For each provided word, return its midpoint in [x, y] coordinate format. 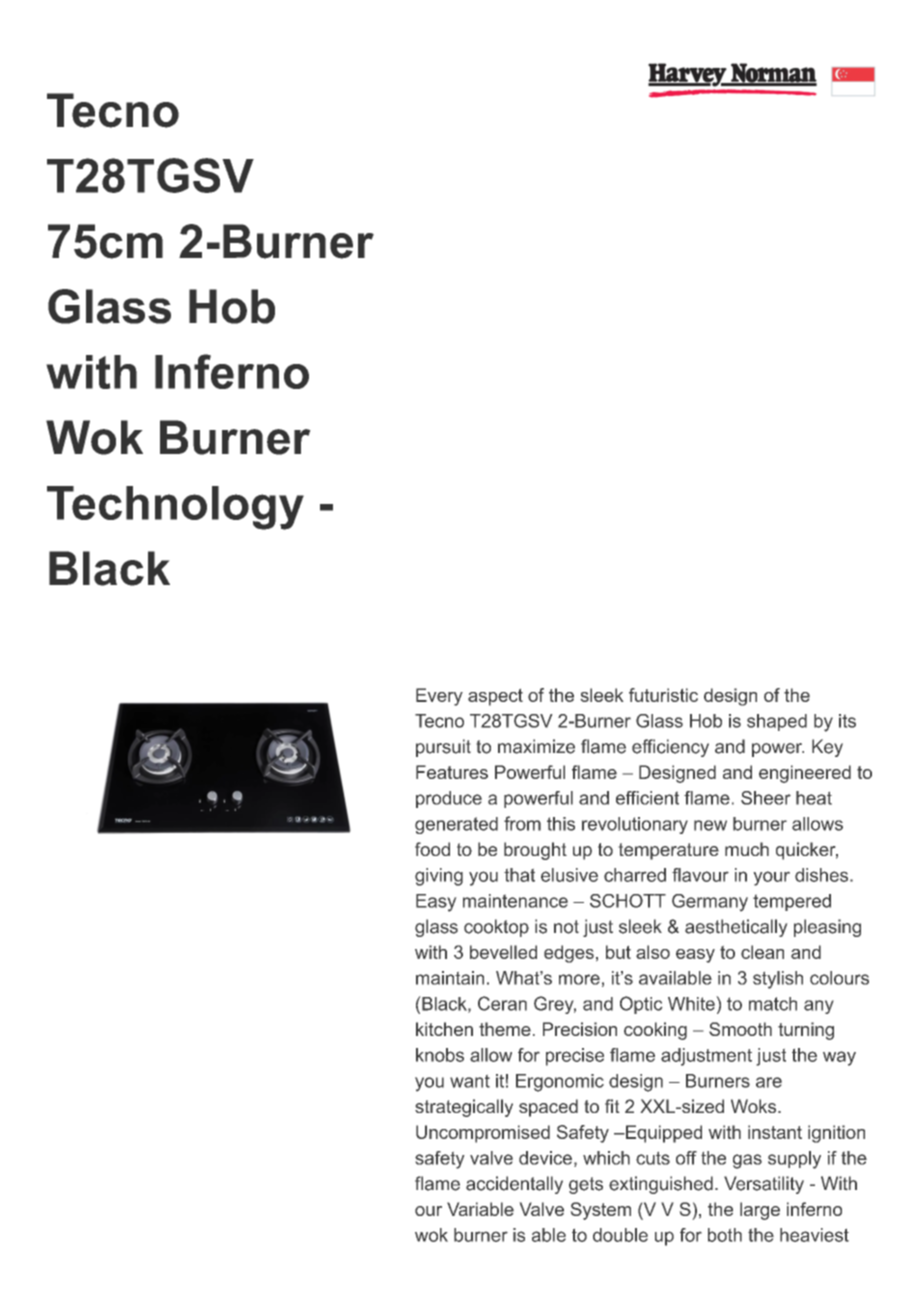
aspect [495, 697]
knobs [440, 1055]
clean [762, 952]
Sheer [766, 798]
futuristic [663, 695]
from [522, 823]
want [470, 1081]
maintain [450, 978]
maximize [536, 746]
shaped [777, 722]
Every [439, 697]
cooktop [496, 928]
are [769, 1082]
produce [449, 799]
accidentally [514, 1185]
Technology [175, 508]
